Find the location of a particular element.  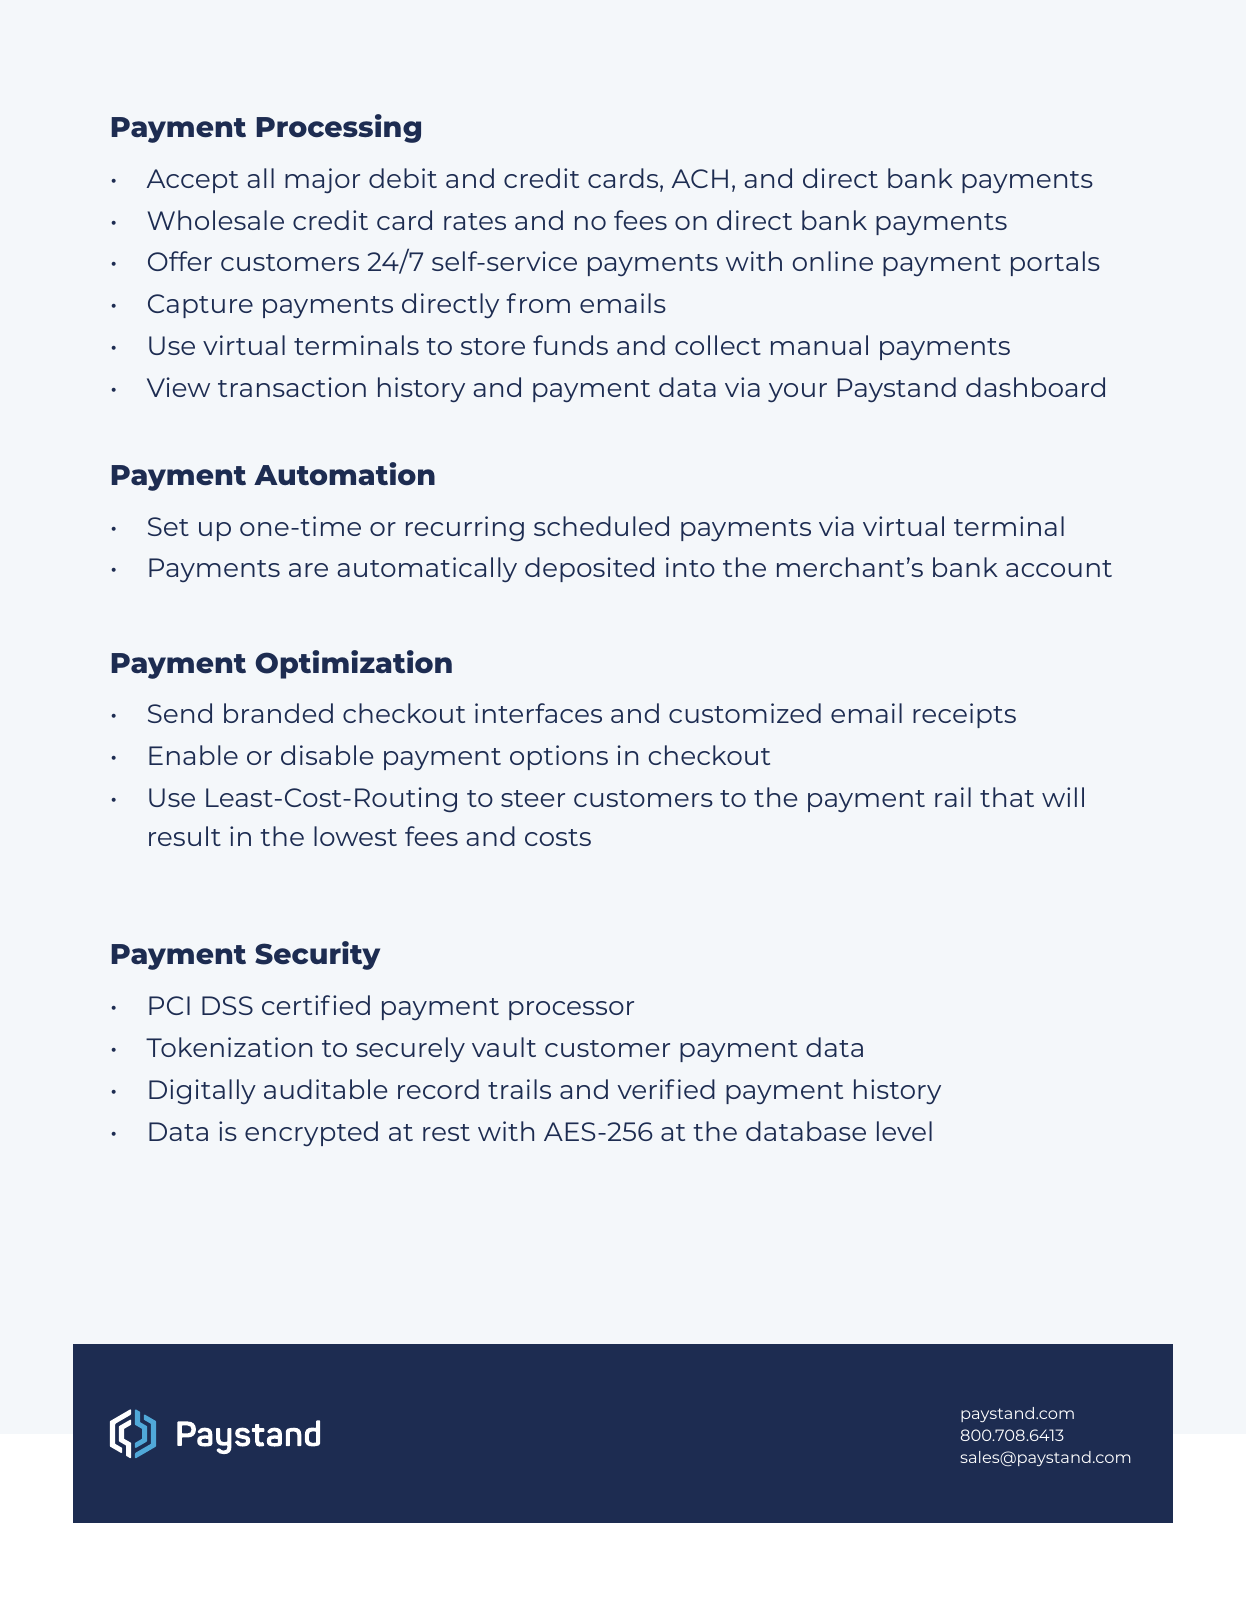

major is located at coordinates (322, 180).
